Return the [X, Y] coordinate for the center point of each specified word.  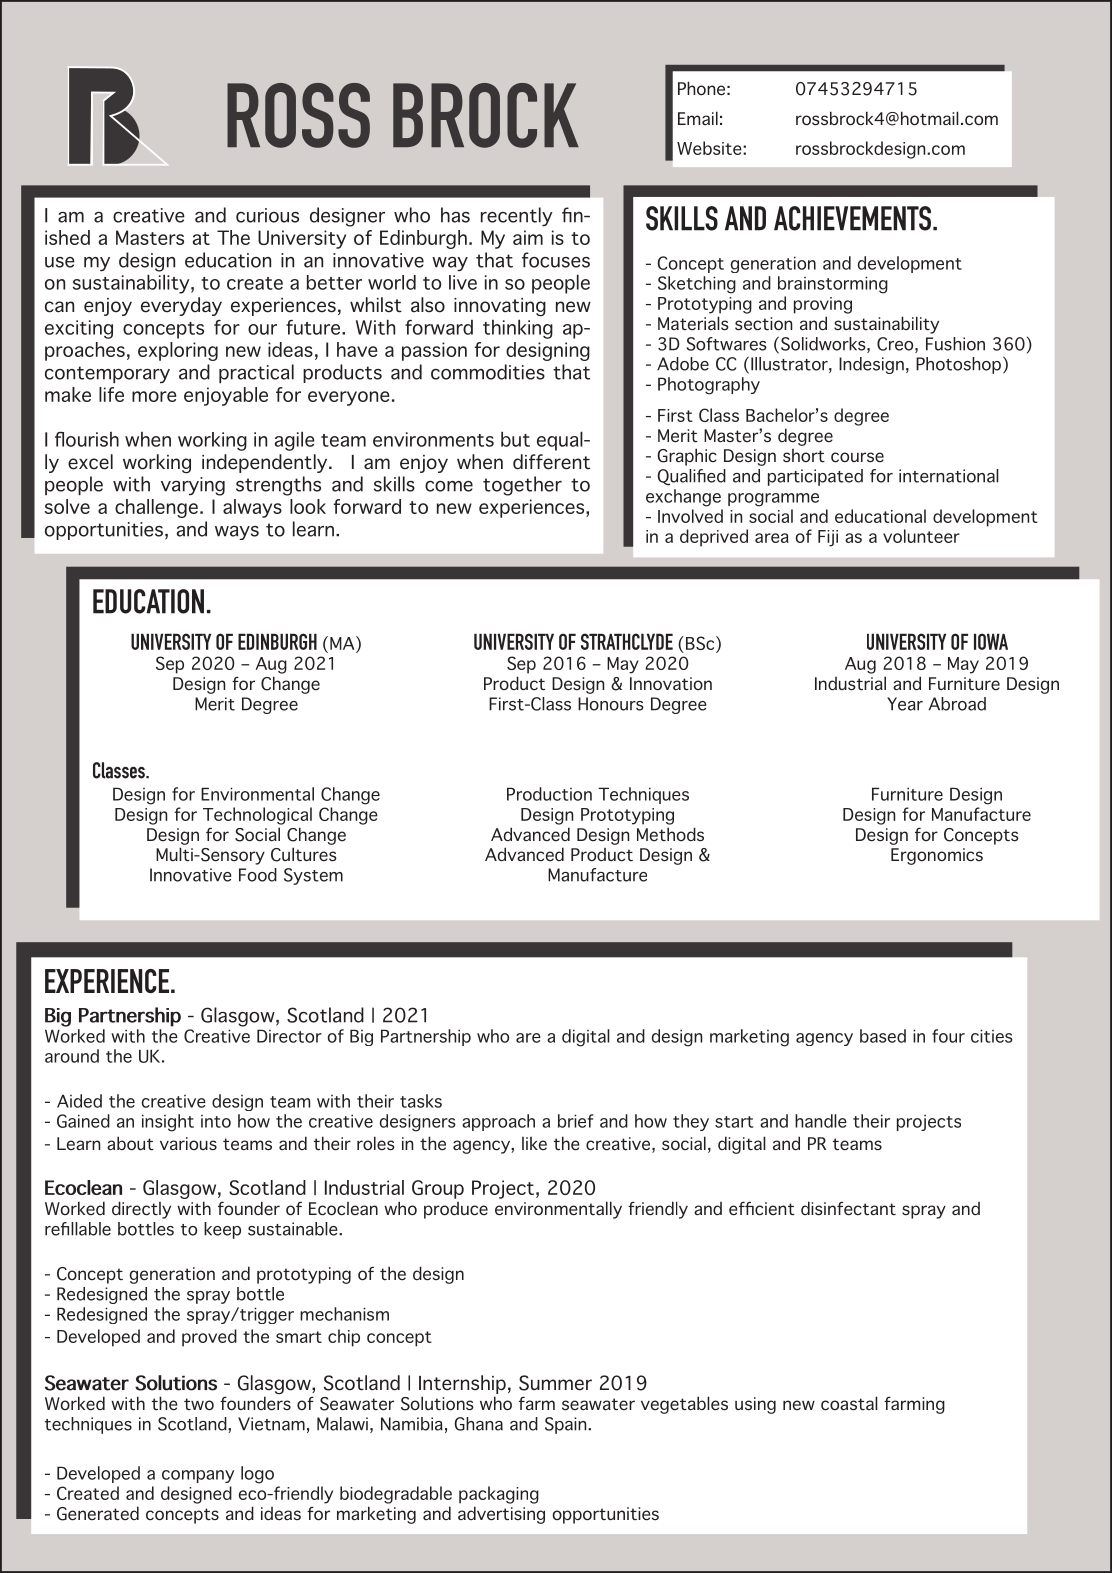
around [72, 1056]
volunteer [921, 536]
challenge [156, 508]
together [522, 486]
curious [267, 215]
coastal [849, 1403]
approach [498, 1122]
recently [517, 216]
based [883, 1036]
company [198, 1476]
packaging [499, 1495]
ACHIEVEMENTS [852, 218]
